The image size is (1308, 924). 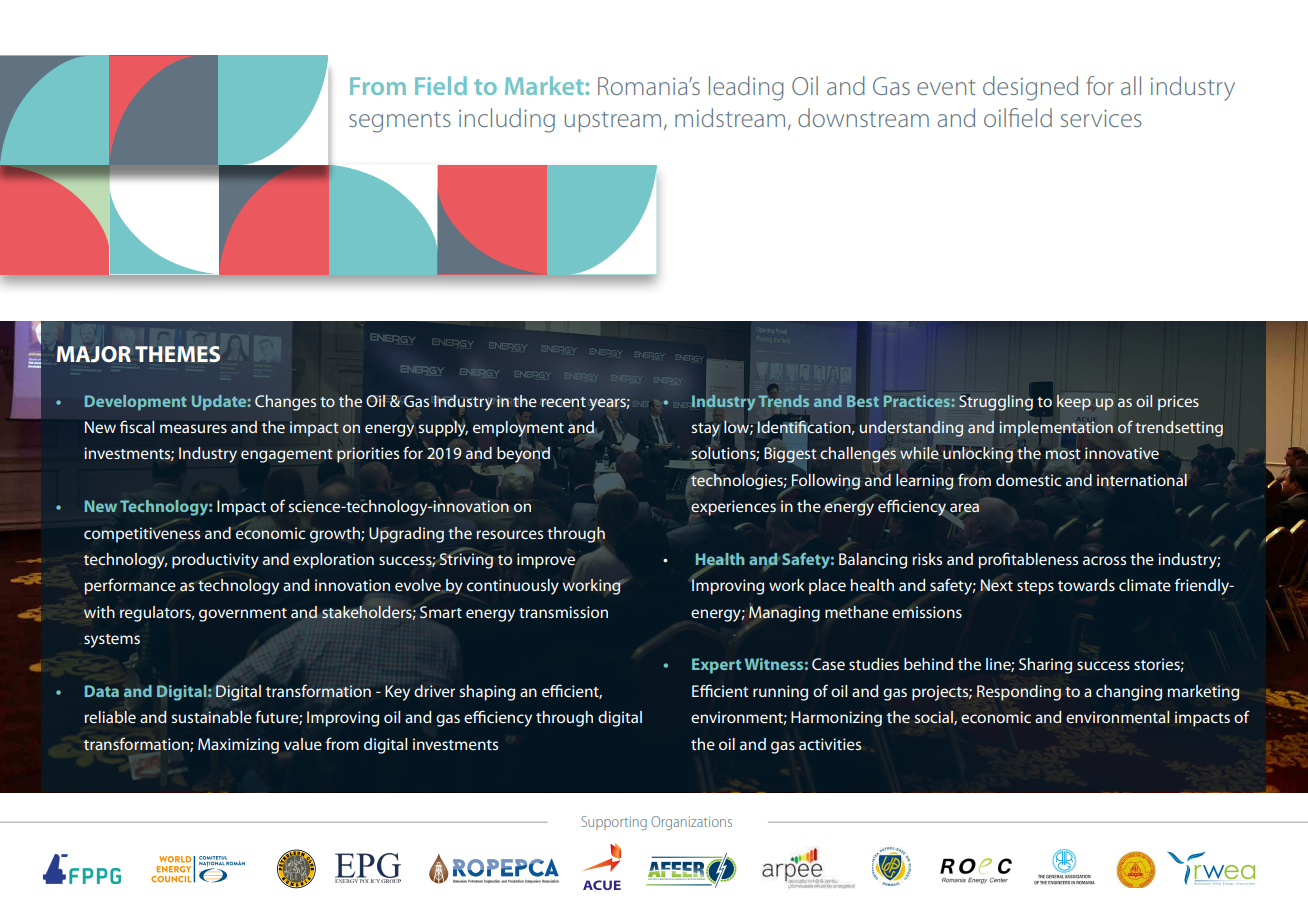 What do you see at coordinates (1035, 588) in the screenshot?
I see `steps` at bounding box center [1035, 588].
